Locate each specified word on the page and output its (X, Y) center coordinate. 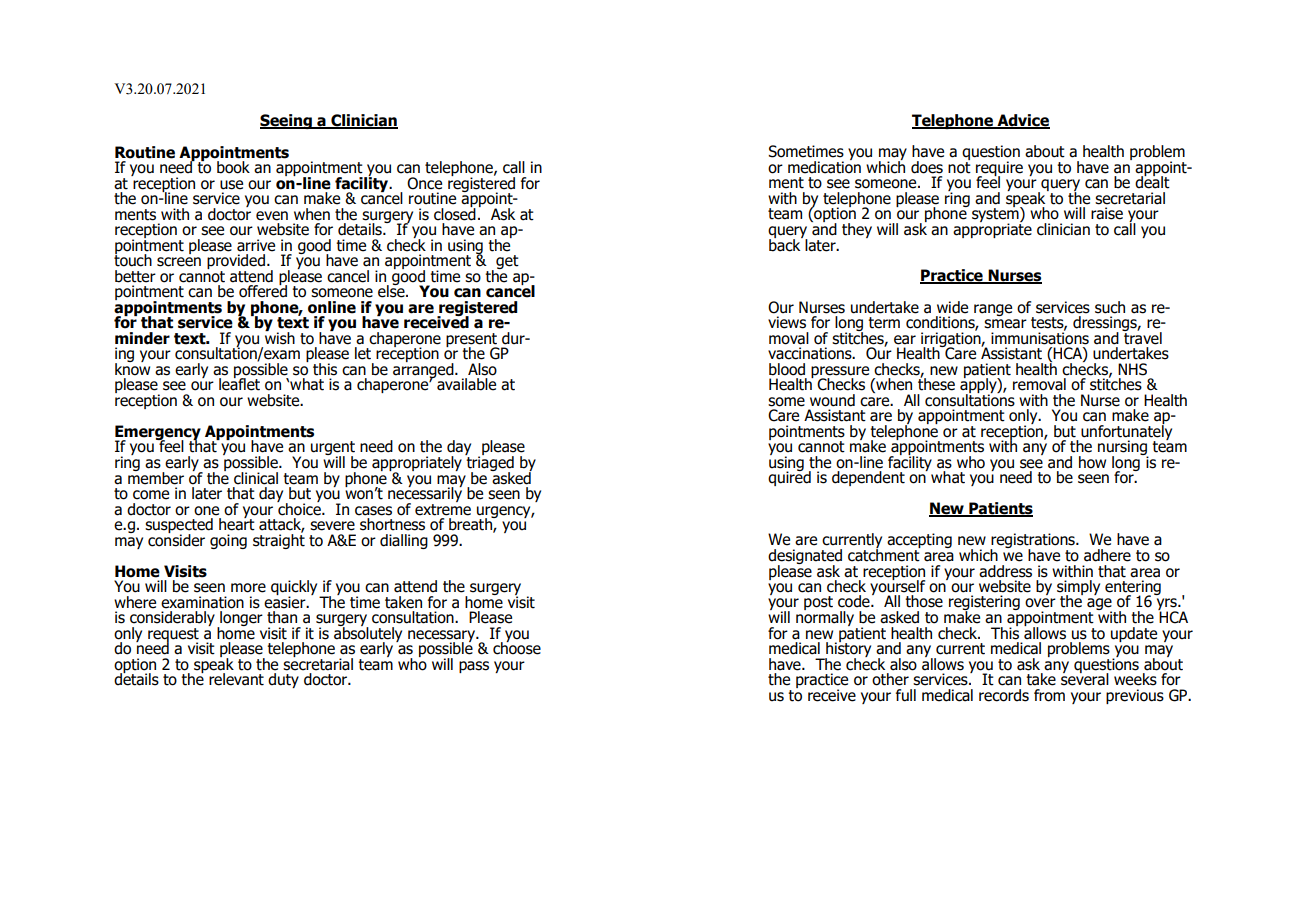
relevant (236, 679)
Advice (1022, 121)
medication (824, 166)
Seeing (287, 121)
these (936, 383)
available (465, 383)
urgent (333, 449)
